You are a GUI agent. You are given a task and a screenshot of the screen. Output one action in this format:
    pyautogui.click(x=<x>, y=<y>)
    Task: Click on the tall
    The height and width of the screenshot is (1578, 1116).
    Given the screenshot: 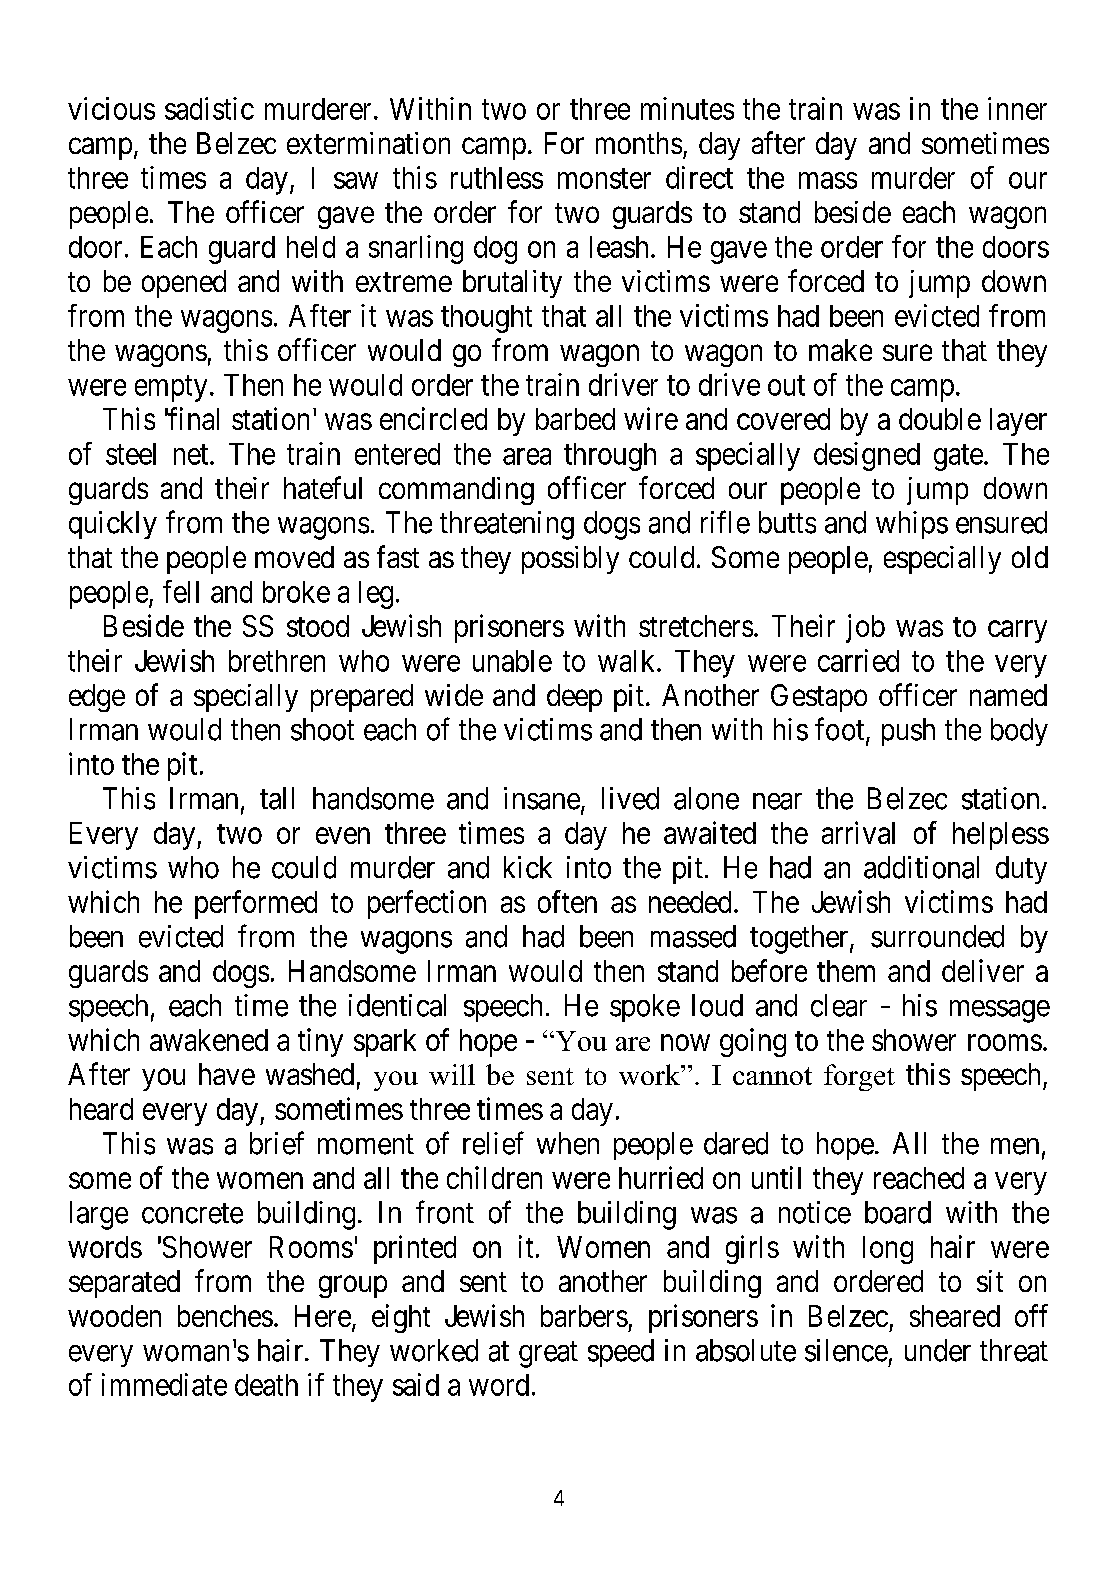 What is the action you would take?
    pyautogui.click(x=277, y=798)
